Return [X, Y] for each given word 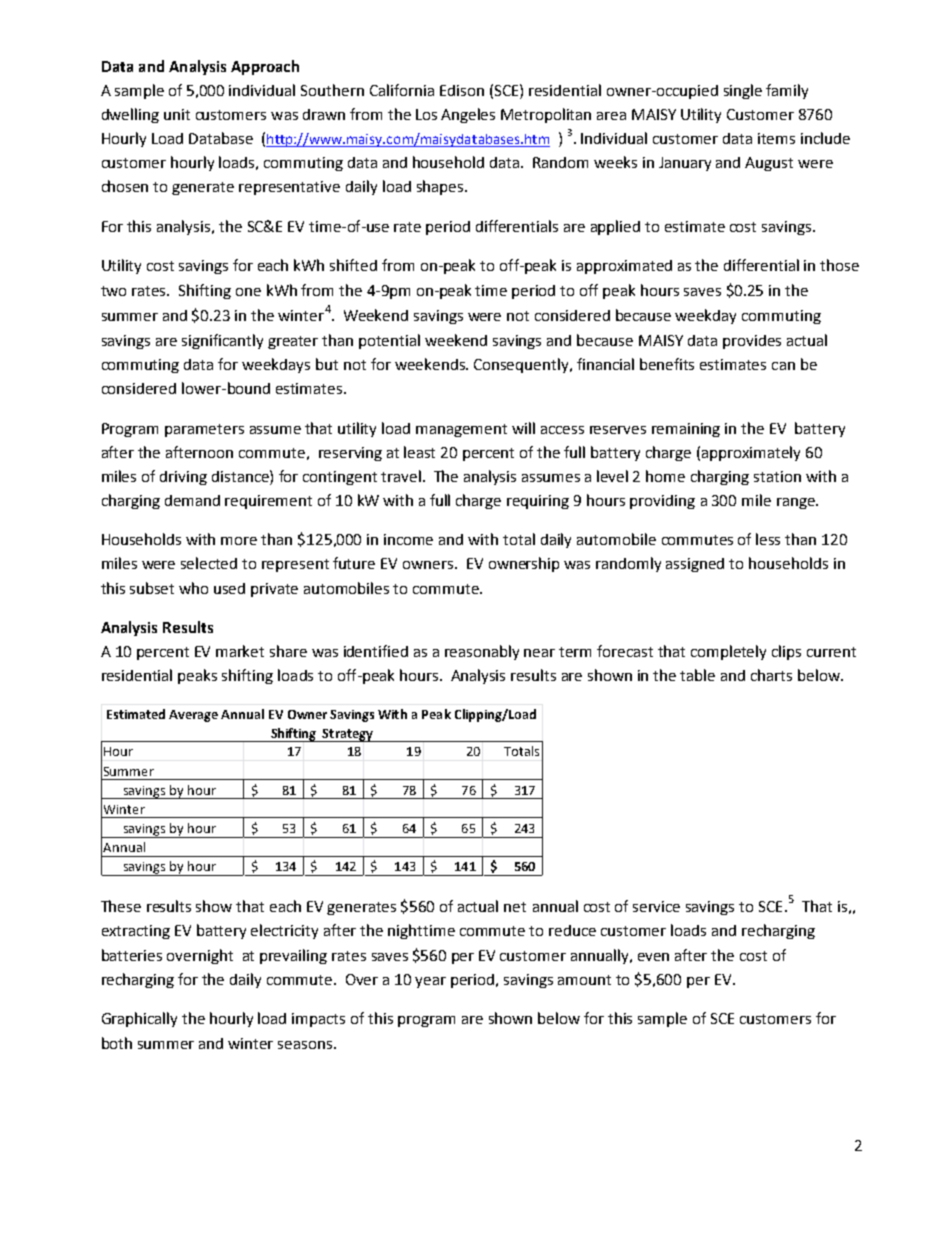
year [430, 982]
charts [771, 675]
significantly [222, 341]
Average [193, 716]
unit [177, 114]
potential [389, 341]
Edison [462, 90]
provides [752, 342]
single [743, 91]
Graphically [139, 1019]
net [515, 907]
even [653, 957]
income [408, 539]
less [768, 539]
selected [209, 563]
